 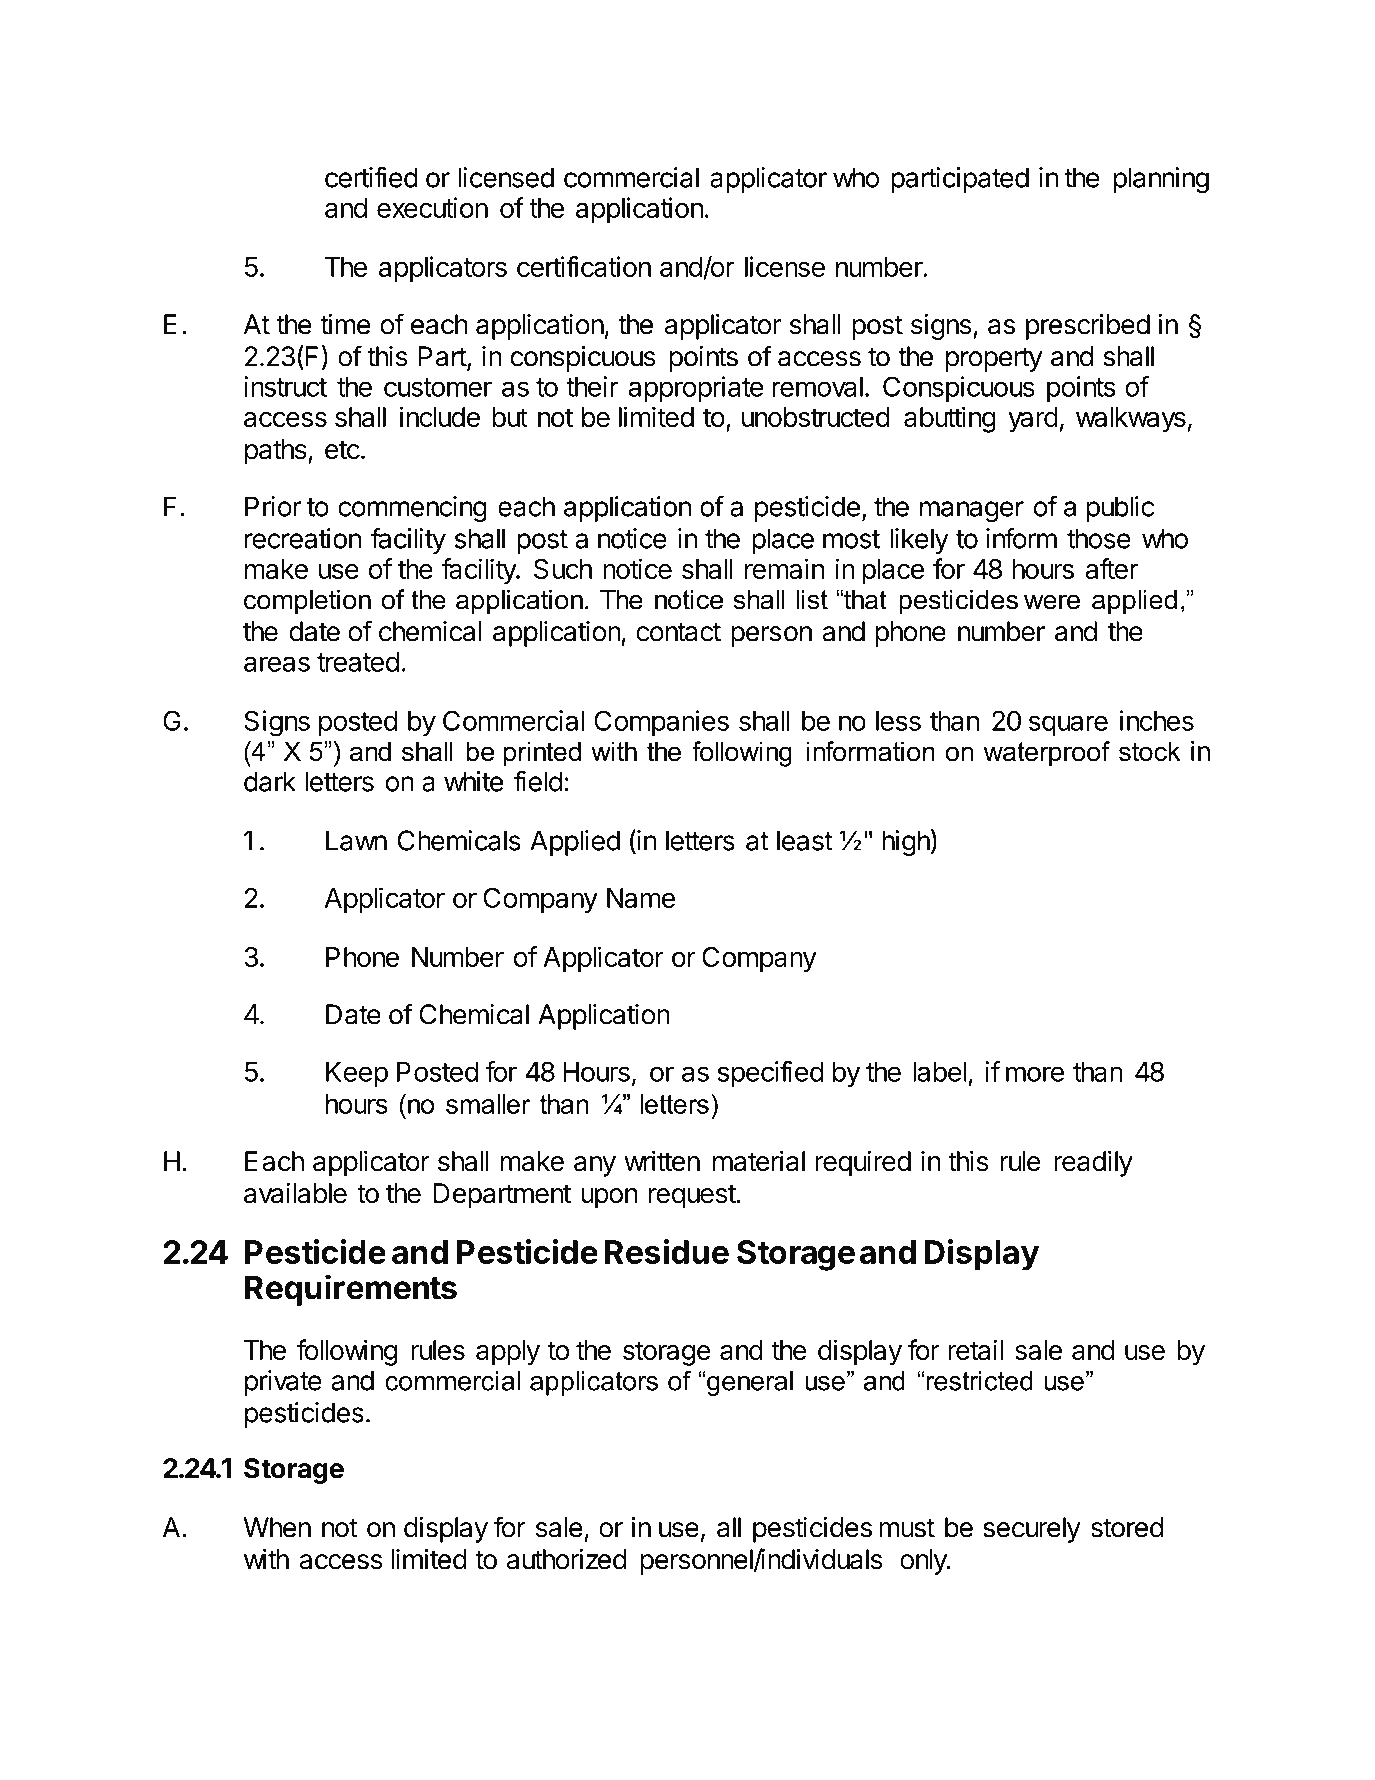 What do you see at coordinates (771, 1074) in the screenshot?
I see `specified` at bounding box center [771, 1074].
